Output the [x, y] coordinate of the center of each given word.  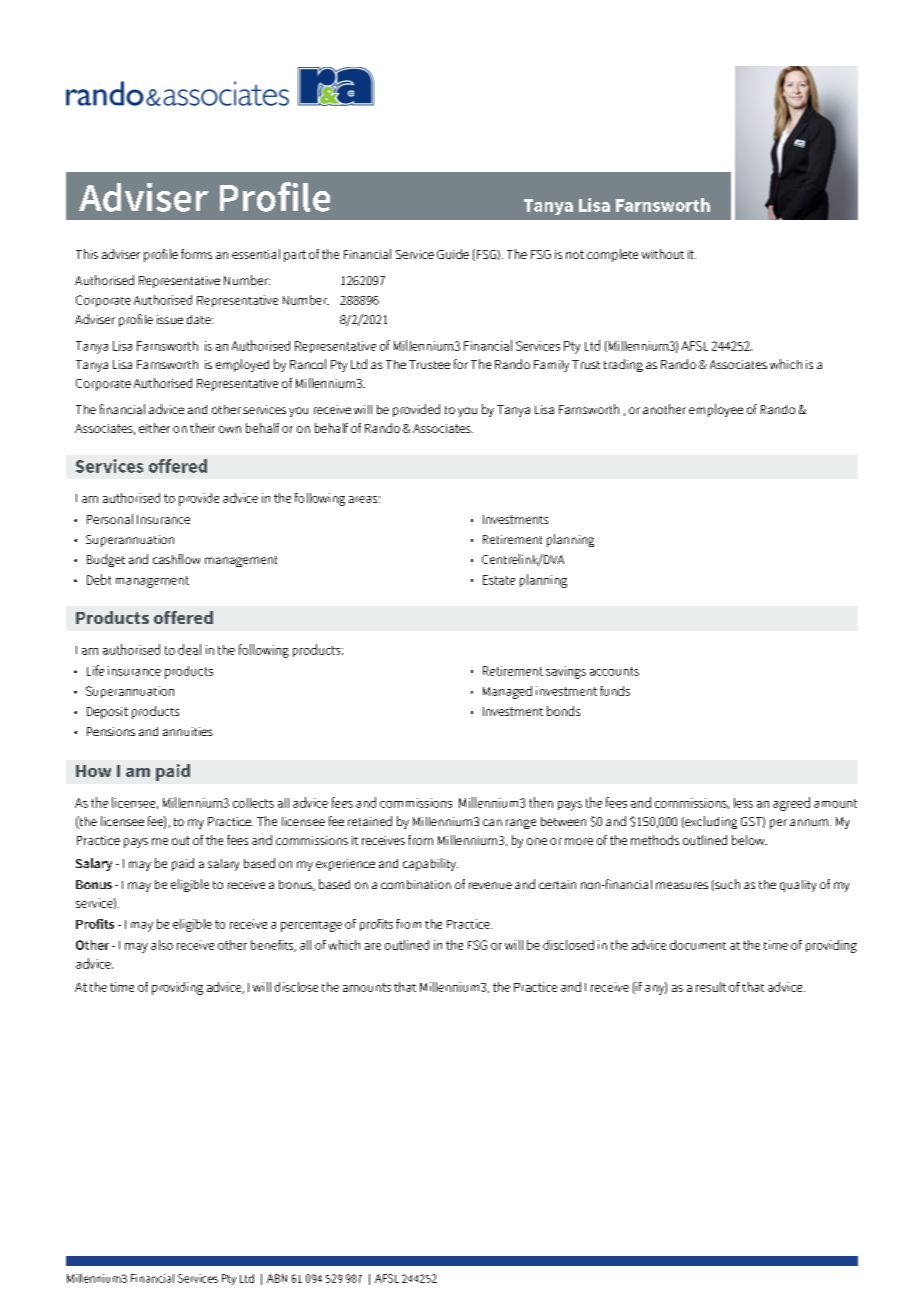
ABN [277, 1278]
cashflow [176, 559]
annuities [188, 731]
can [492, 822]
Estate [499, 580]
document [698, 945]
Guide [453, 254]
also [162, 945]
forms [196, 254]
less [743, 803]
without [663, 254]
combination [416, 884]
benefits [273, 946]
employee [716, 410]
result [711, 987]
